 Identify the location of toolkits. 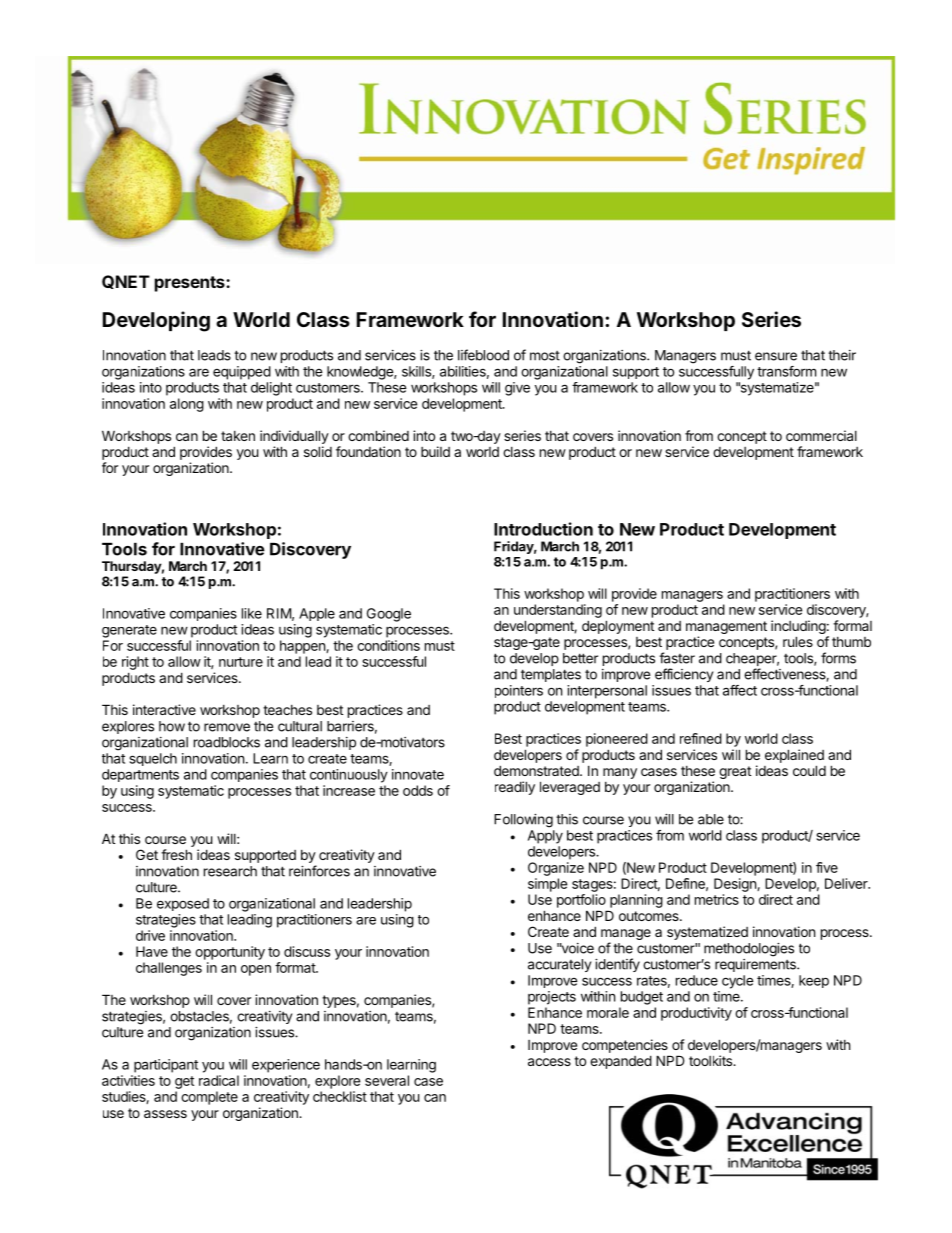
(711, 1060).
